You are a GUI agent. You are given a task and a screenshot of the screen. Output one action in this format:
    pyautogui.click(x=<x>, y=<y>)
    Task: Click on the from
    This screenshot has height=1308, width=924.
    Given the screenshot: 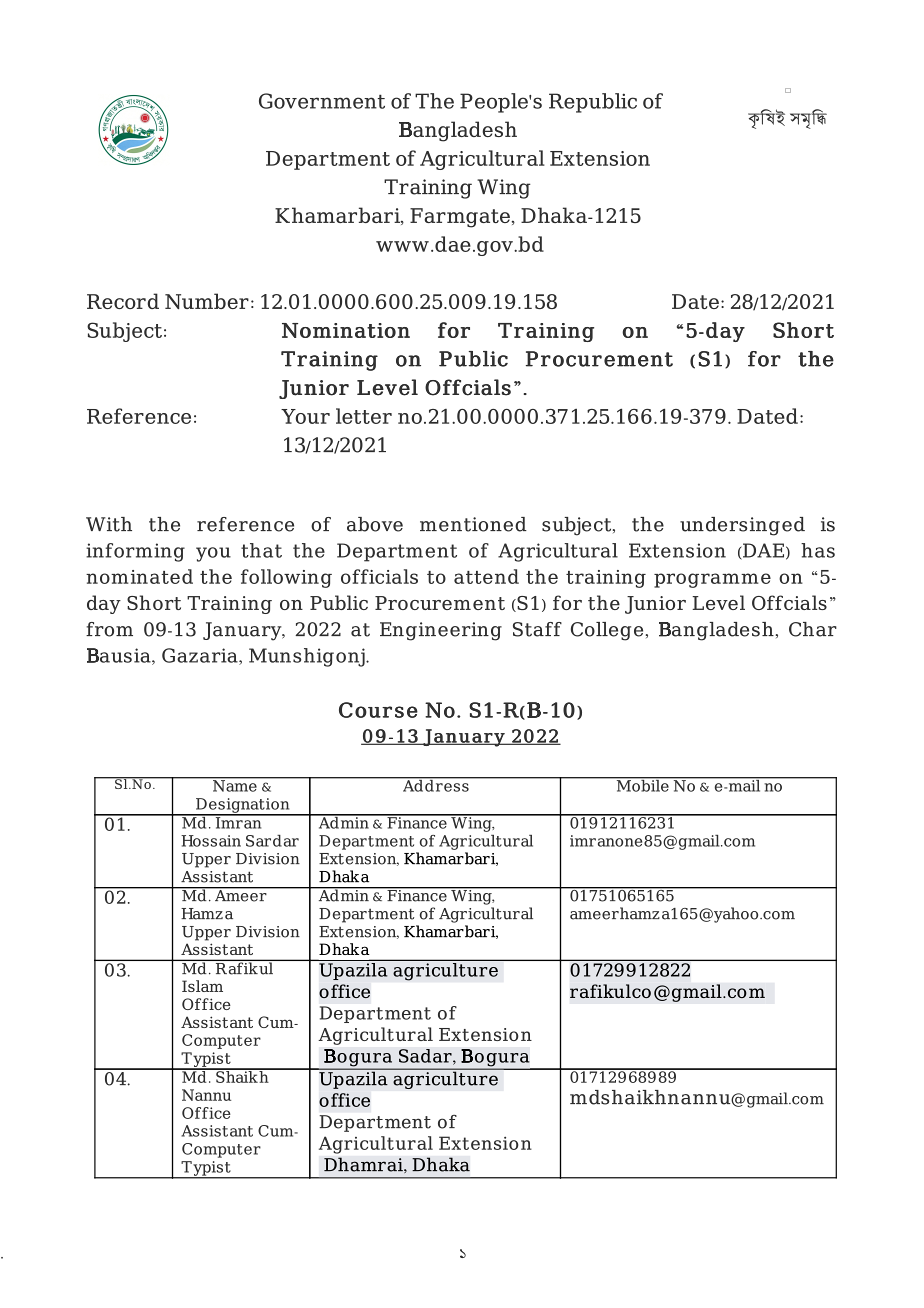 What is the action you would take?
    pyautogui.click(x=109, y=629)
